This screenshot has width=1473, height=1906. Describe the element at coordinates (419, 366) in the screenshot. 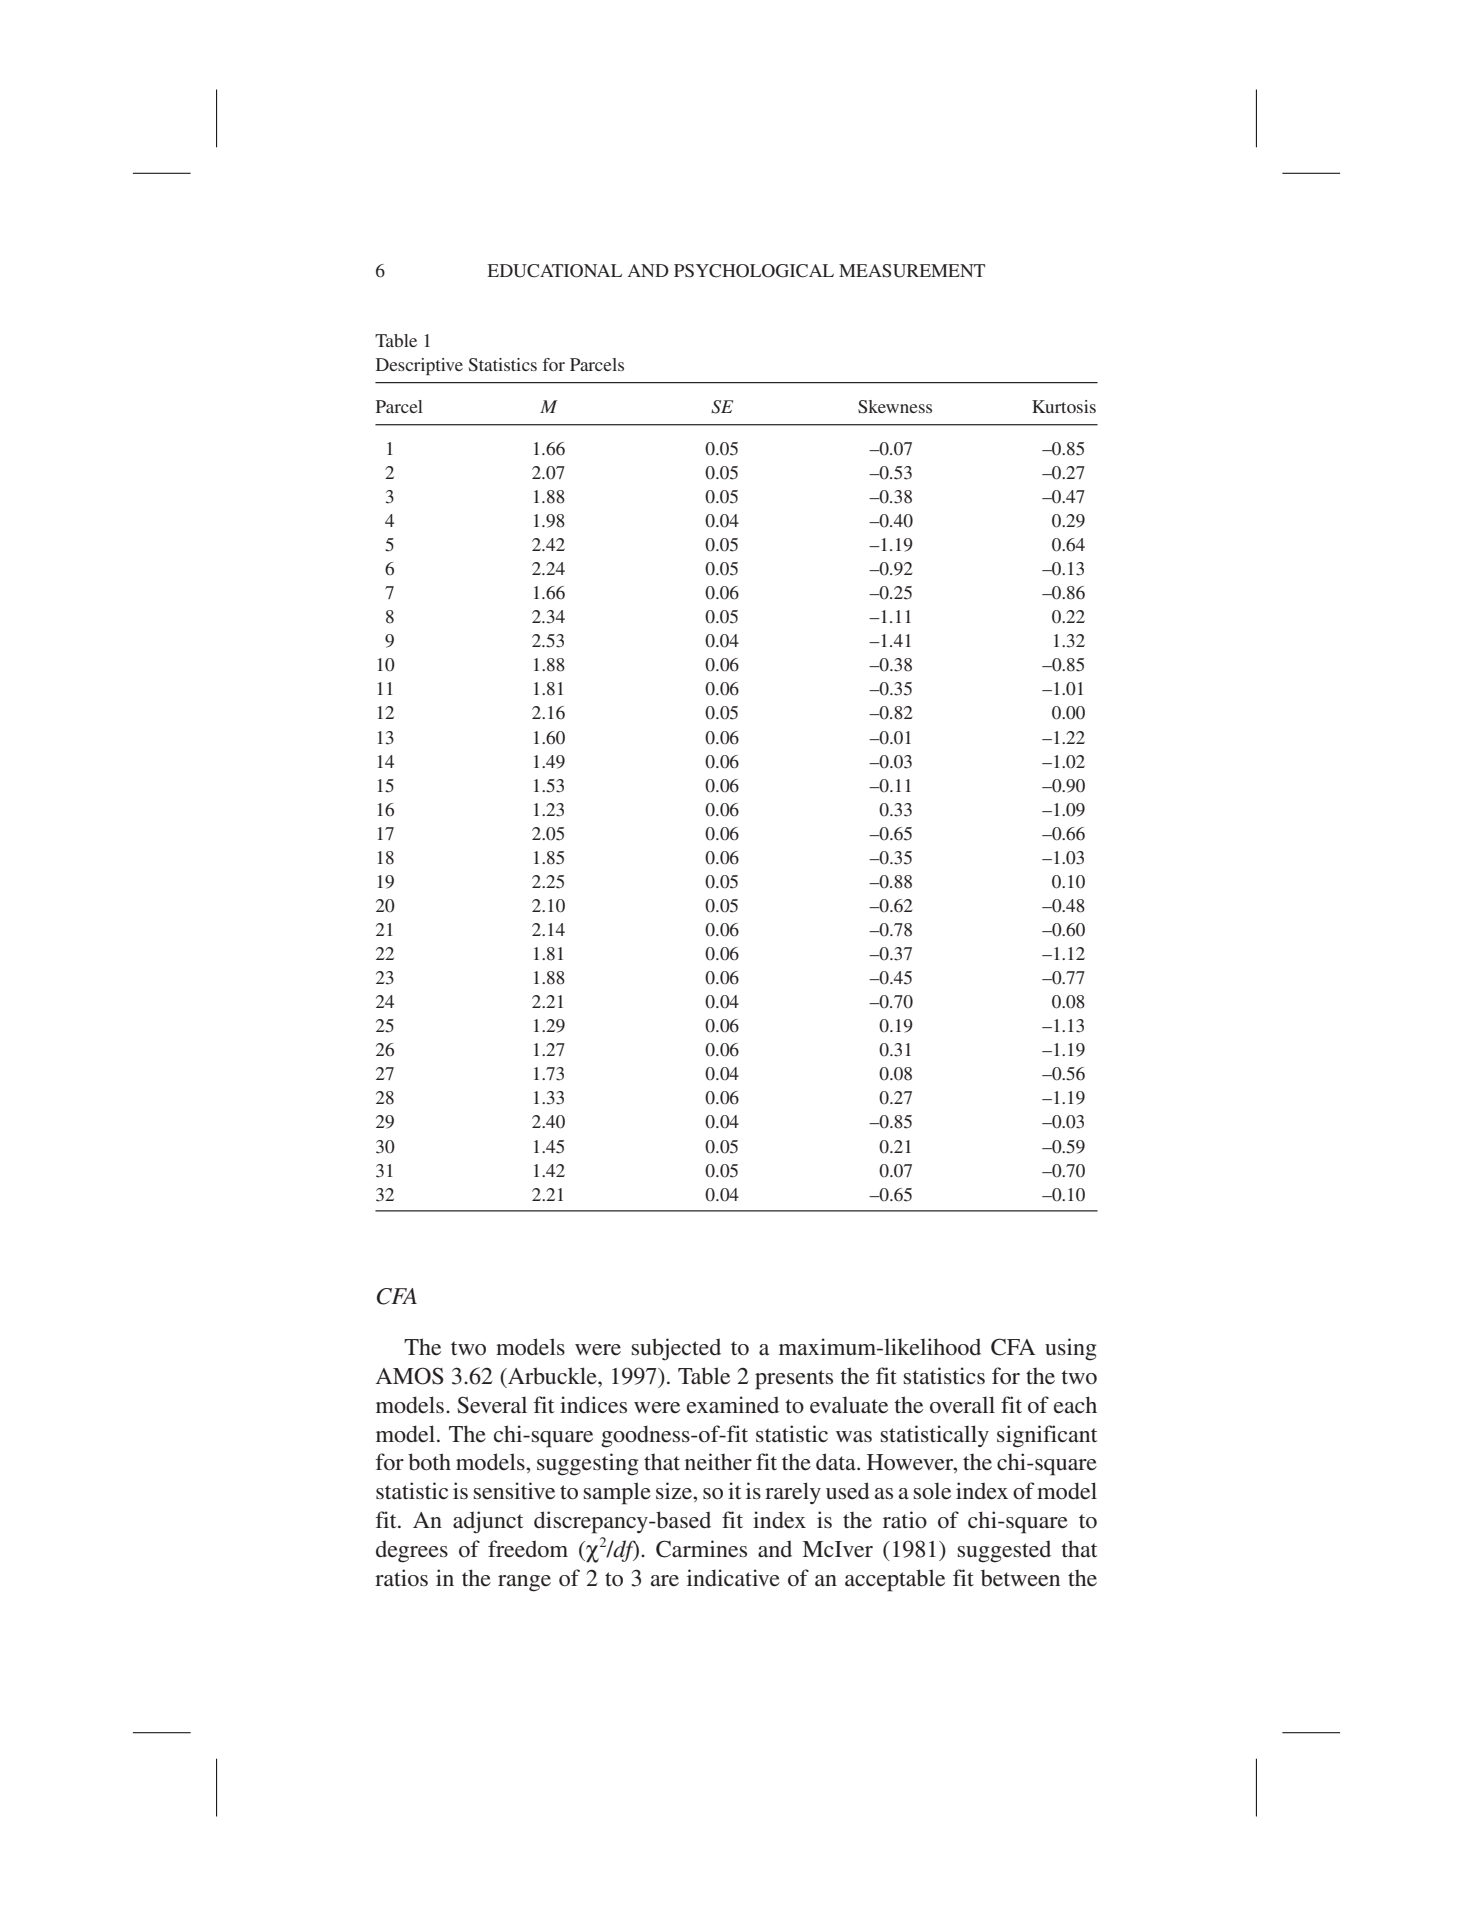

I see `Descriptive` at that location.
